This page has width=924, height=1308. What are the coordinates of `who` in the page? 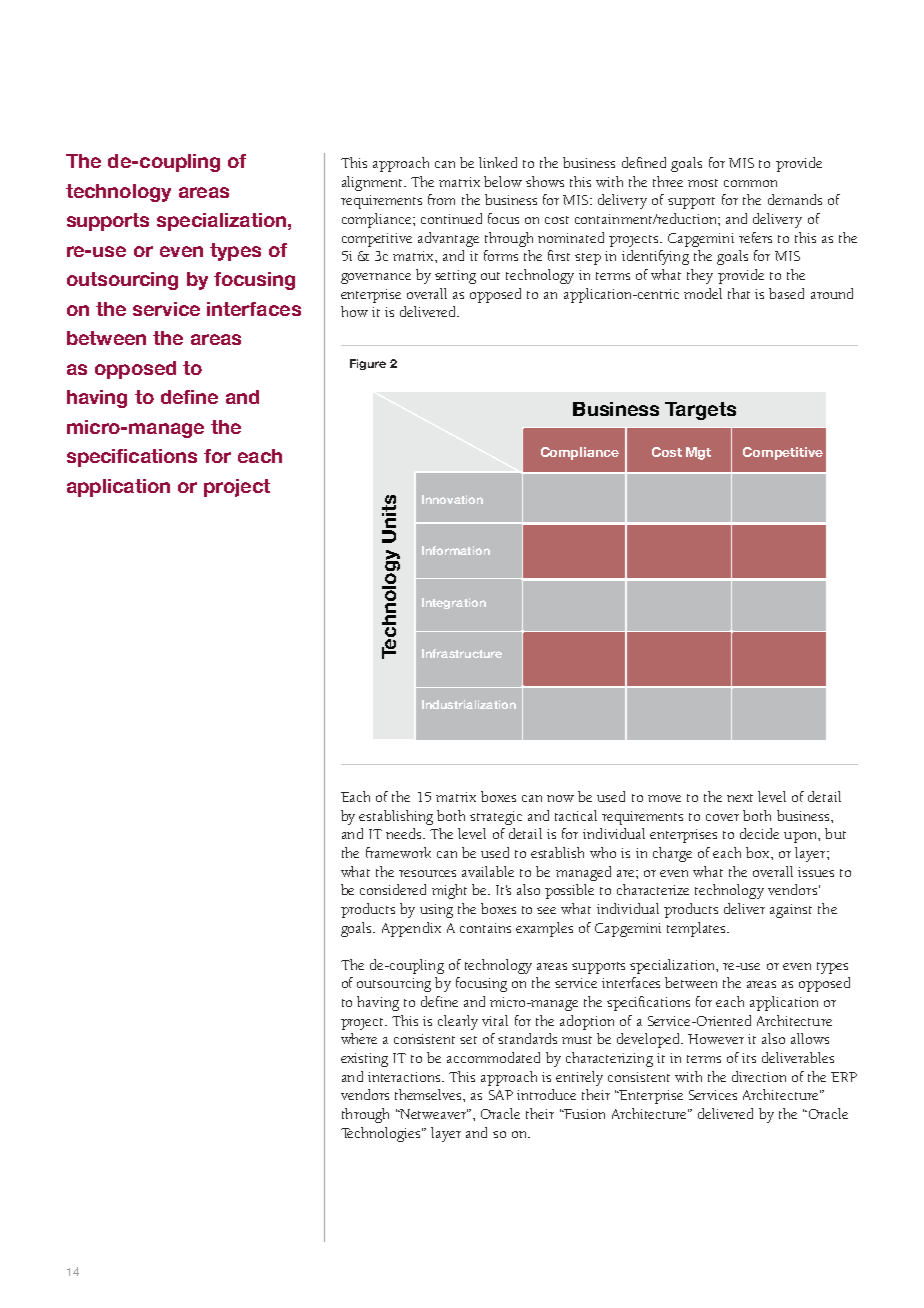 It's located at (603, 852).
